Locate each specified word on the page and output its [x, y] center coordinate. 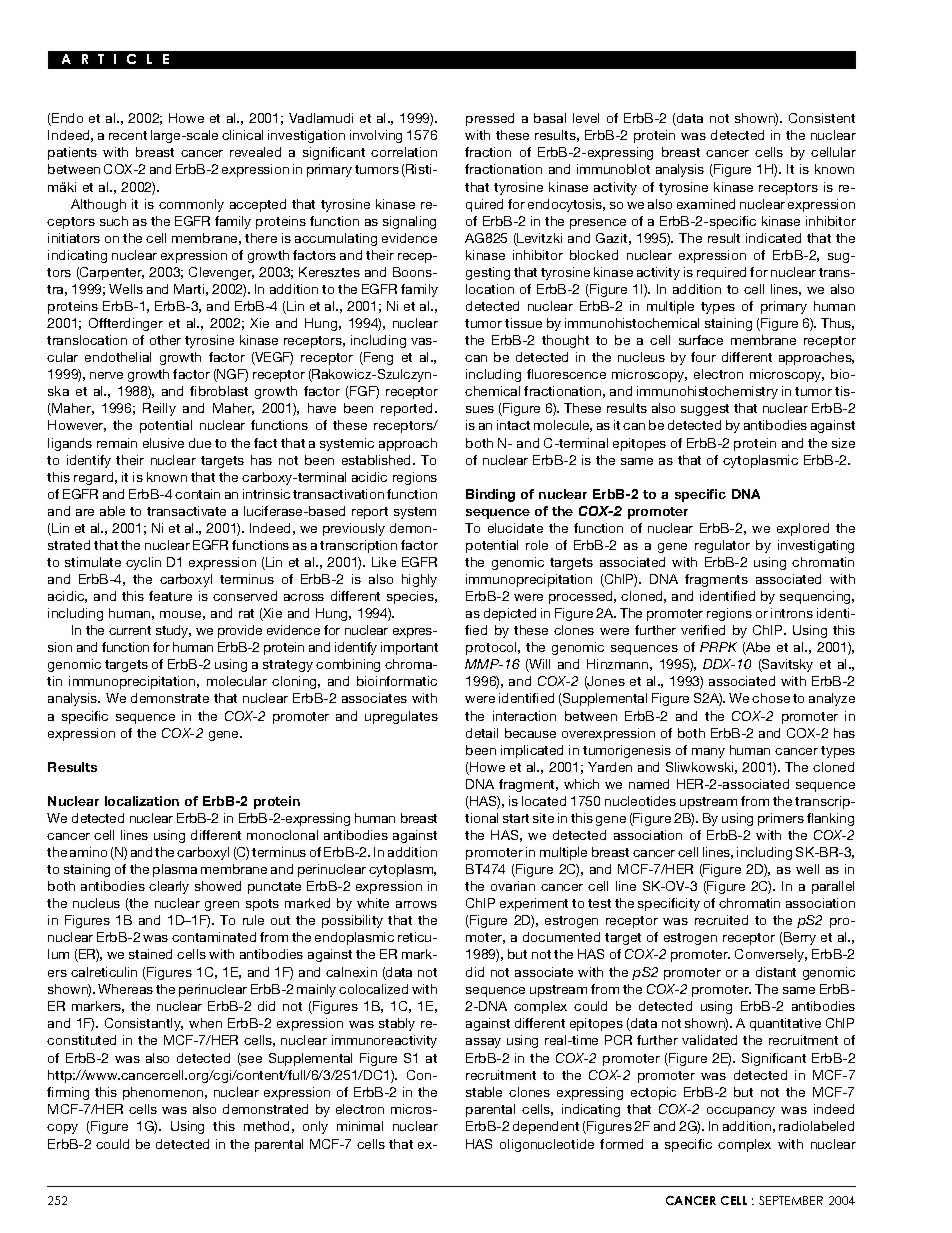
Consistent [822, 118]
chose [771, 698]
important [409, 648]
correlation [404, 152]
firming [68, 1093]
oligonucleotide [547, 1145]
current [130, 630]
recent [128, 135]
